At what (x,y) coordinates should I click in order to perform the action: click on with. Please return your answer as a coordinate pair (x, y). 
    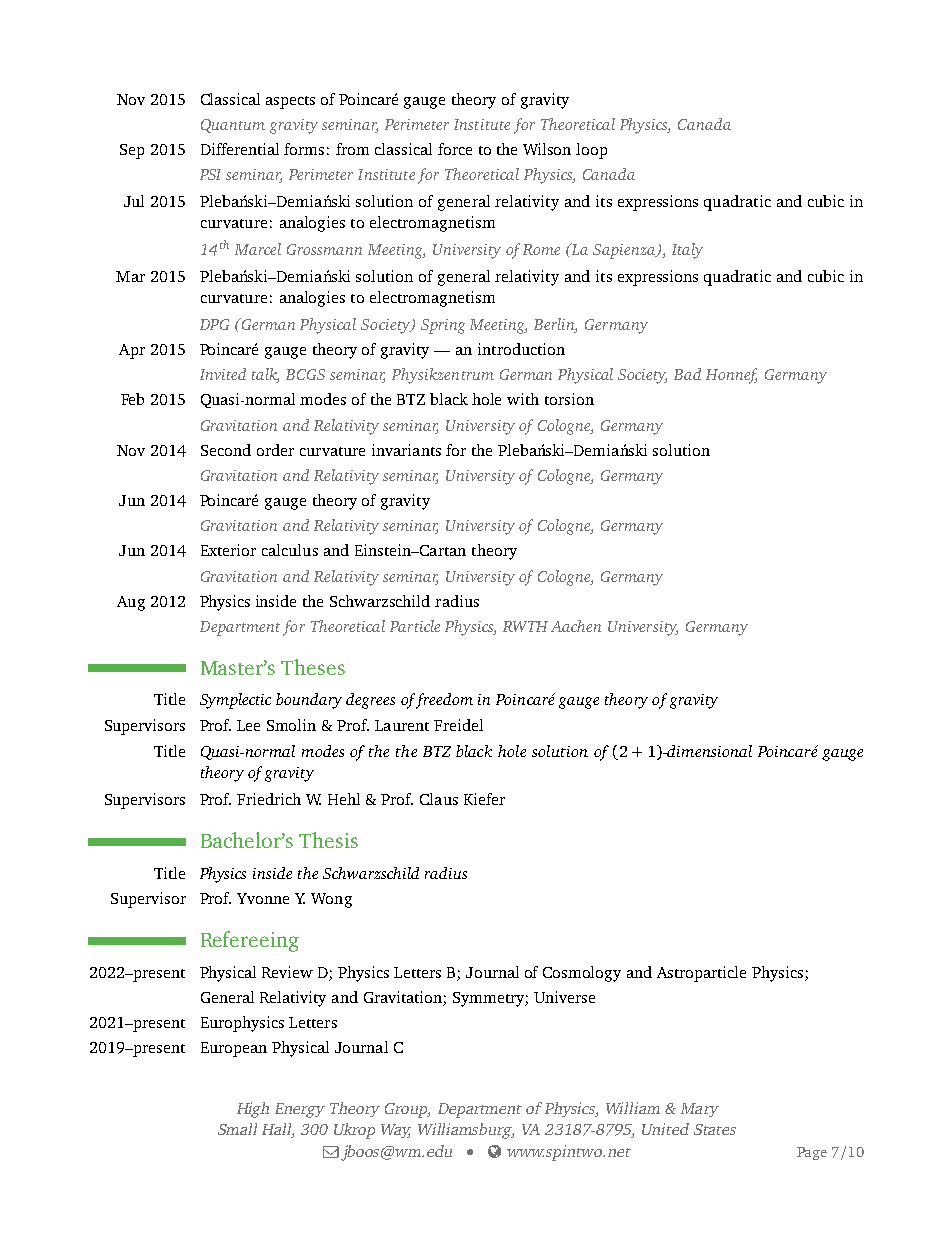
    Looking at the image, I should click on (523, 399).
